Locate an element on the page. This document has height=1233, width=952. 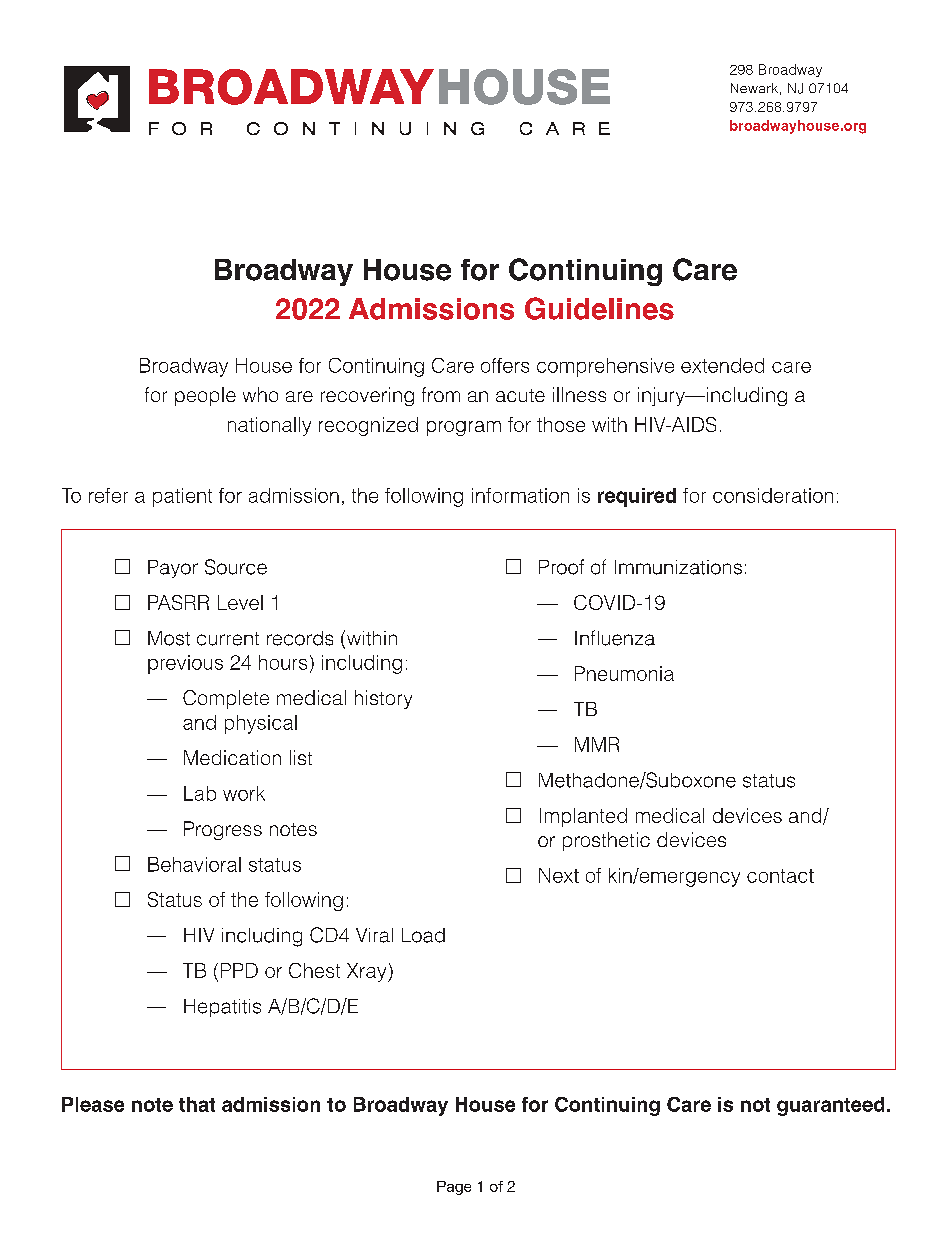
offers is located at coordinates (505, 365).
